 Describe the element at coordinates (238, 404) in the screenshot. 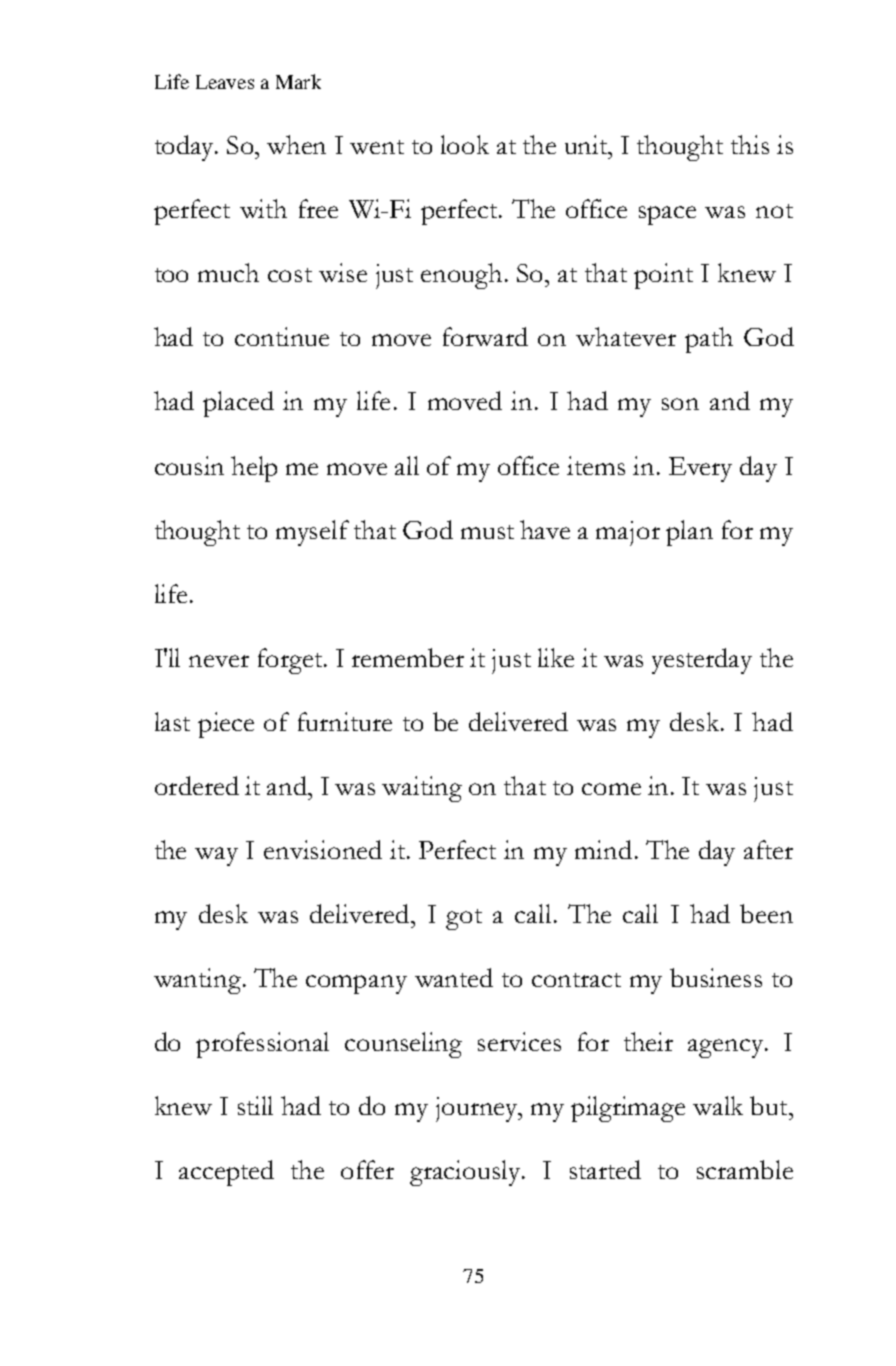

I see `placed` at that location.
